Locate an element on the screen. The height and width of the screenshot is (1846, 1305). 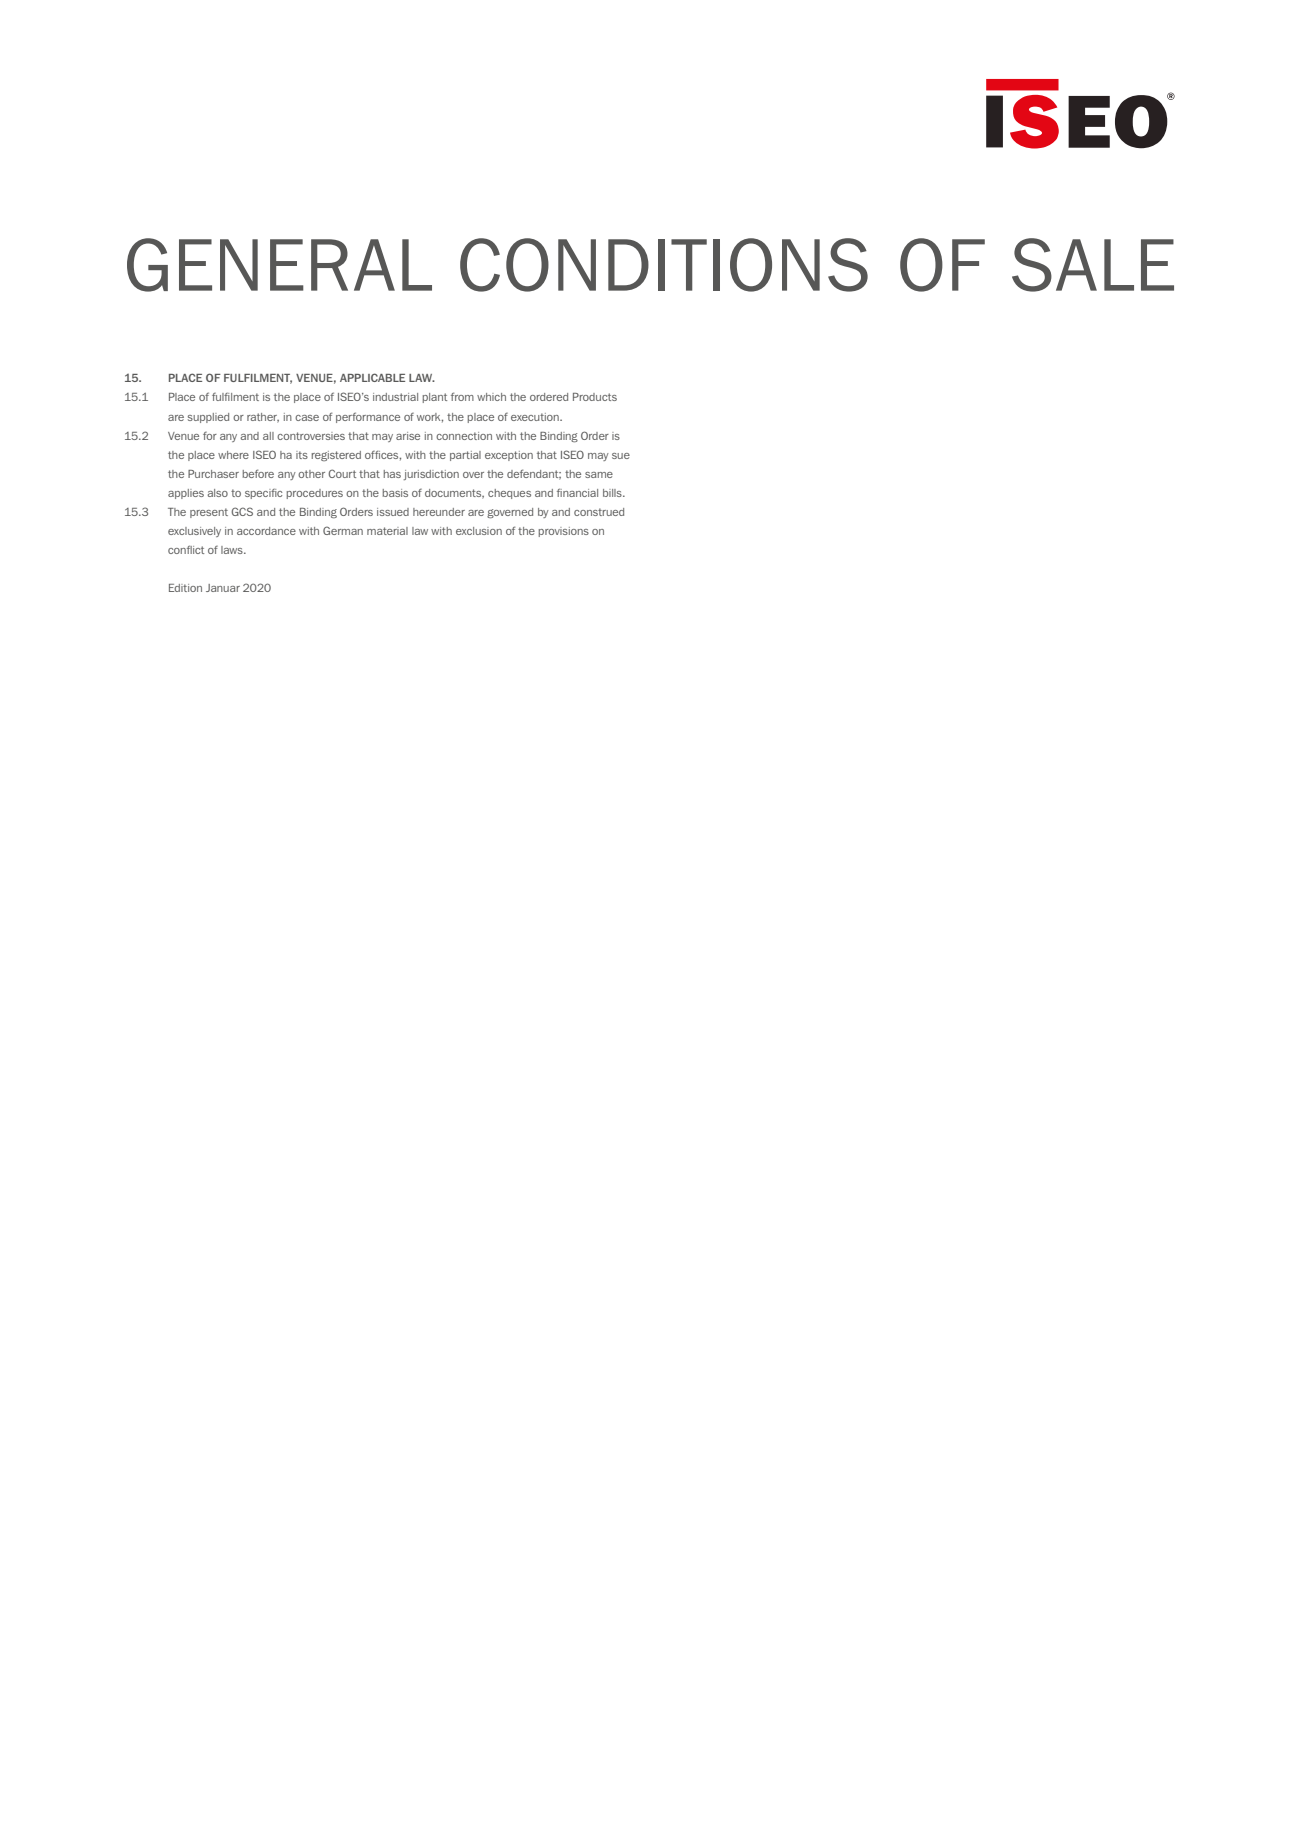
execution is located at coordinates (536, 417).
